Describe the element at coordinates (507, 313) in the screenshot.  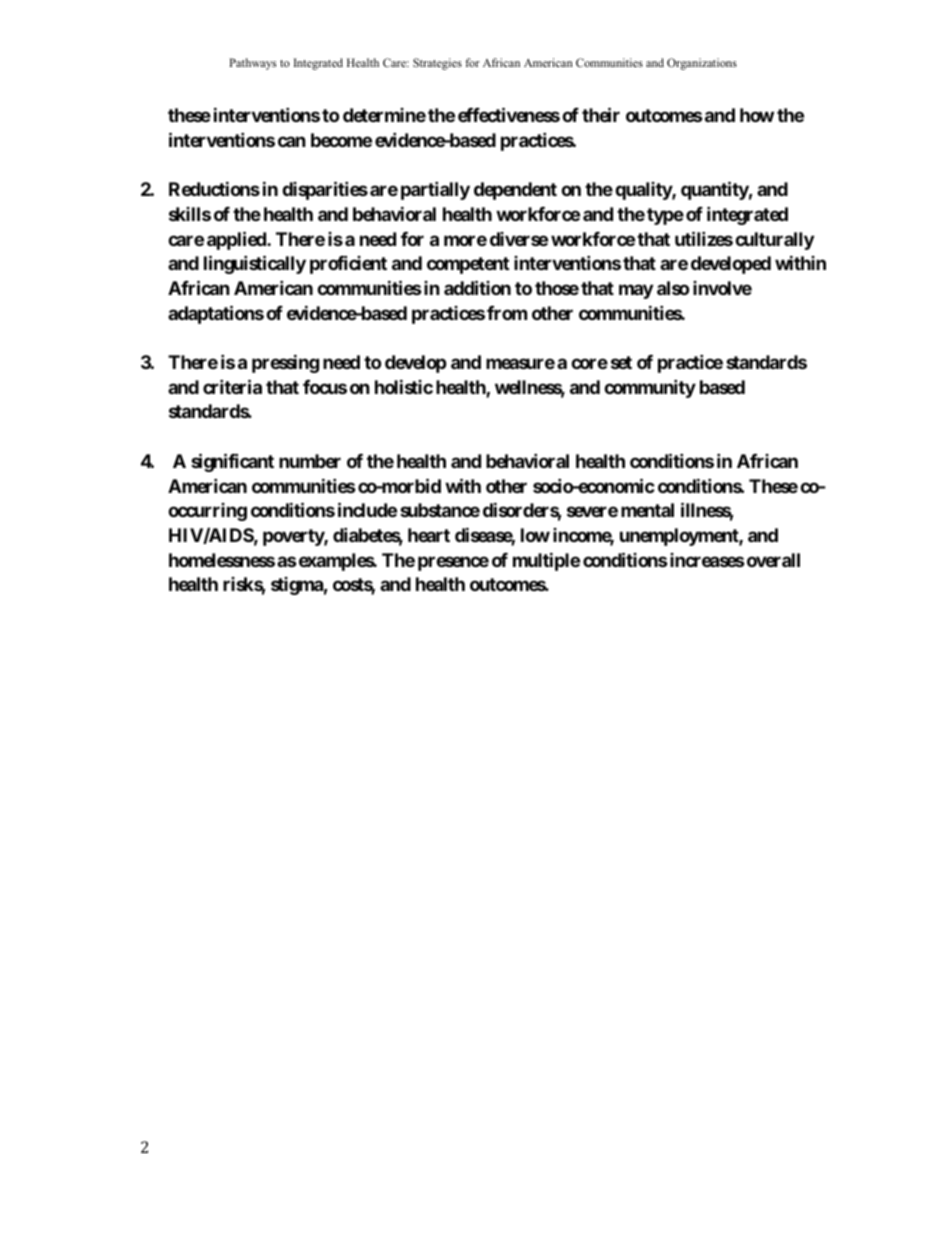
I see `from` at that location.
